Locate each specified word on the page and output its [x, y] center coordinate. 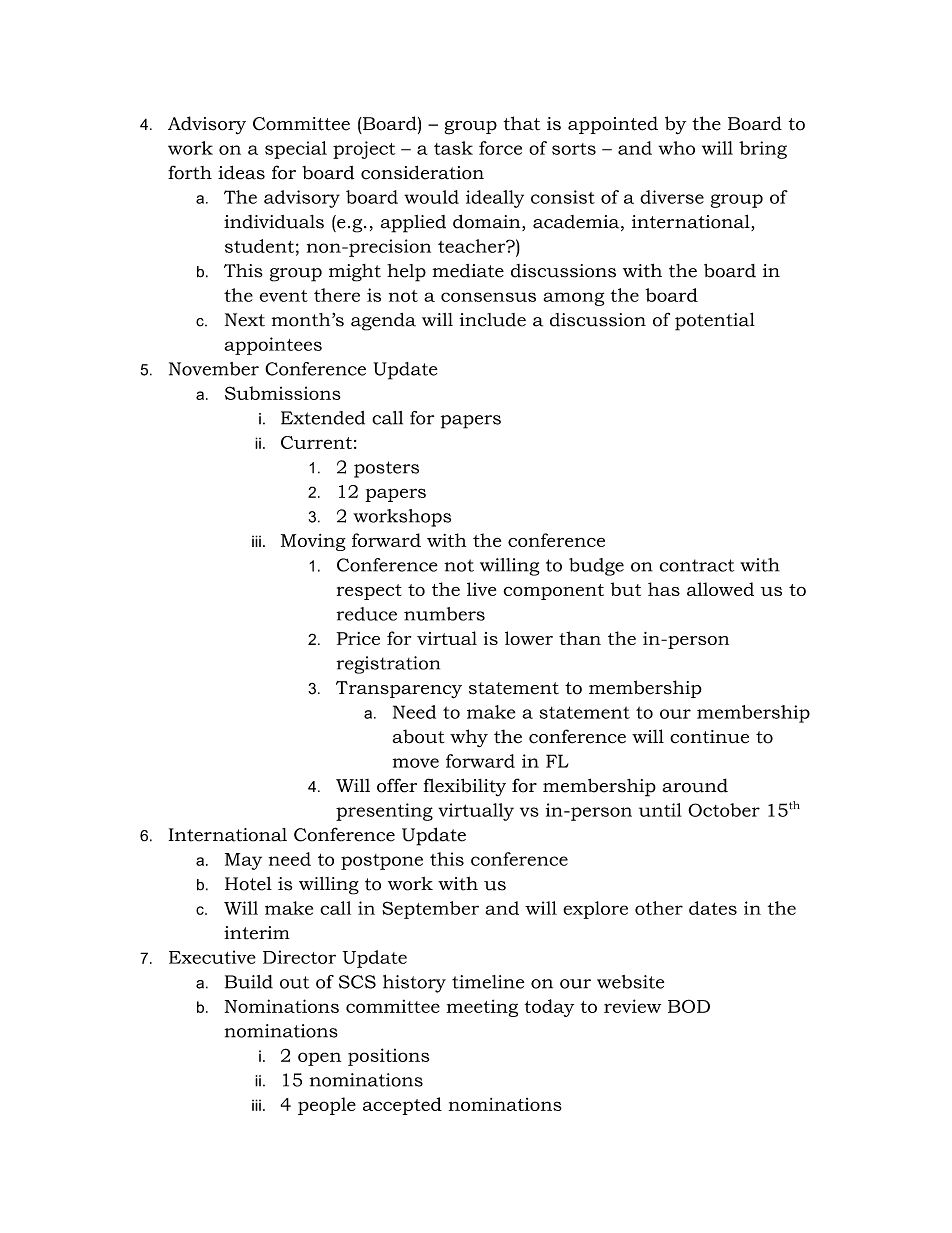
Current [316, 442]
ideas [241, 172]
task [453, 148]
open [319, 1059]
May [243, 861]
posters [386, 469]
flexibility [465, 787]
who [676, 148]
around [695, 785]
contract [697, 565]
